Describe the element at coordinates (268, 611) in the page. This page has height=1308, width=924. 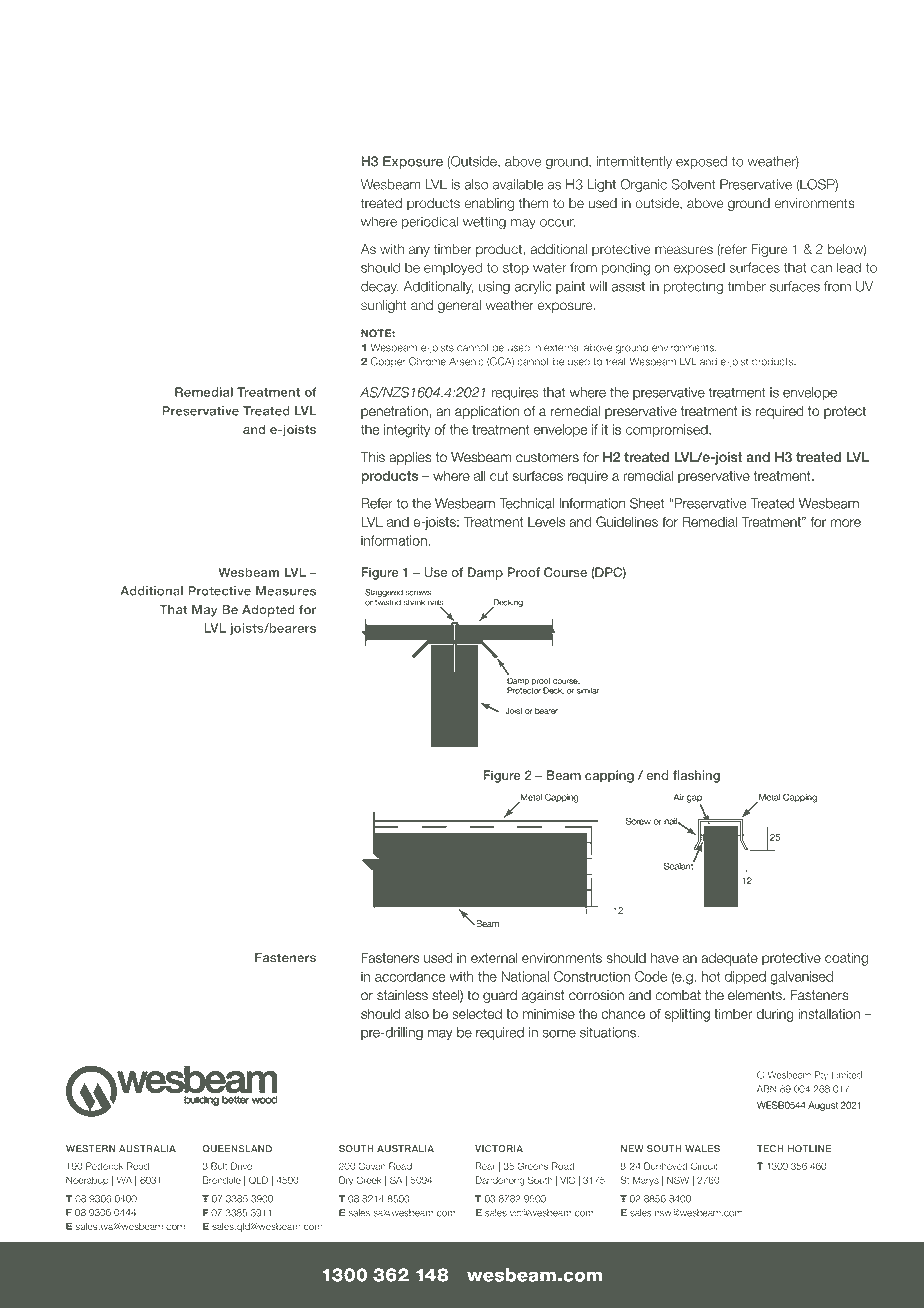
I see `Adopted` at that location.
